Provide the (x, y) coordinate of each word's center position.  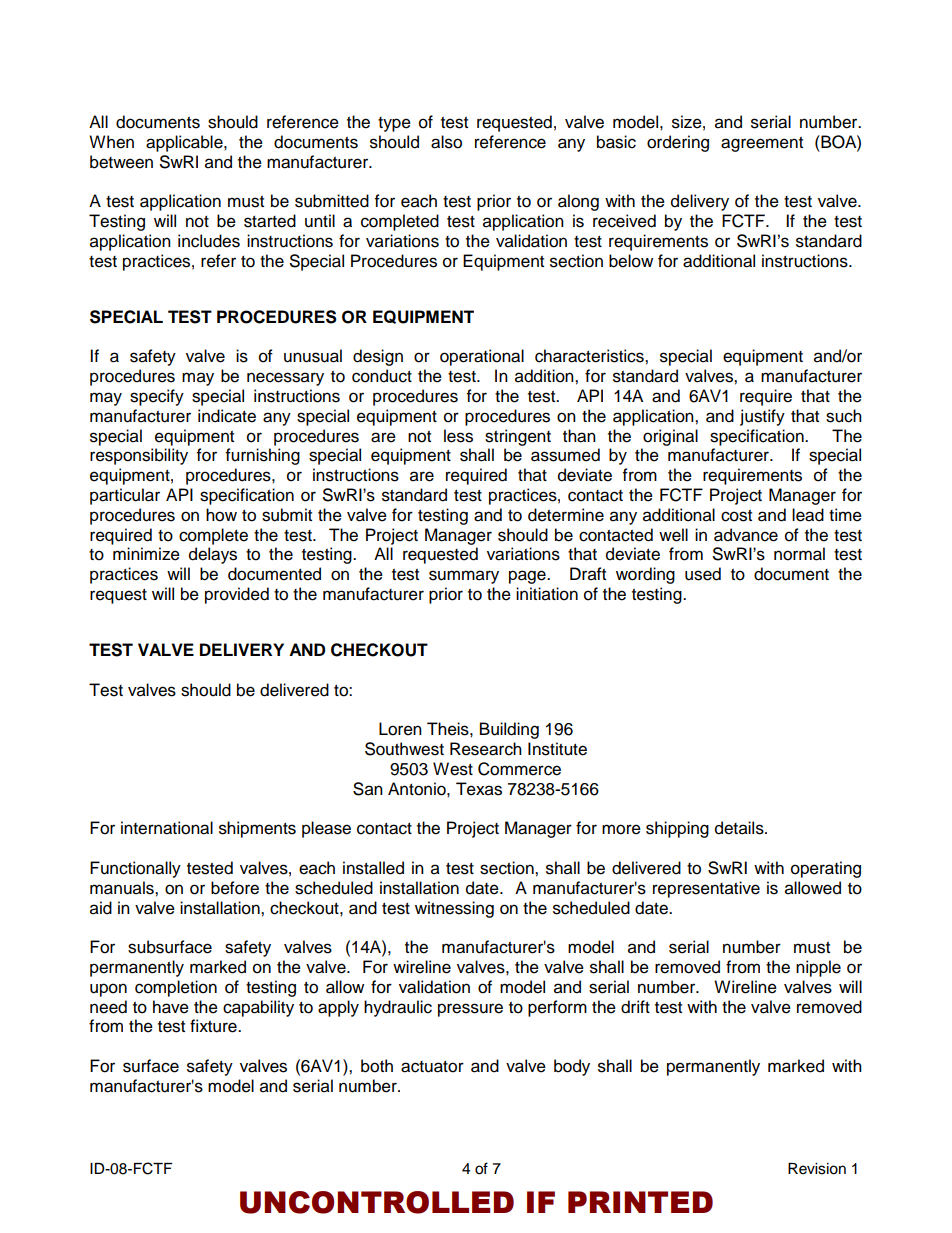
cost (736, 516)
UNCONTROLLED (377, 1202)
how (221, 515)
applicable (185, 143)
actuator (432, 1067)
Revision (817, 1169)
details (740, 828)
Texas (479, 789)
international (167, 828)
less (458, 436)
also (446, 142)
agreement (762, 144)
